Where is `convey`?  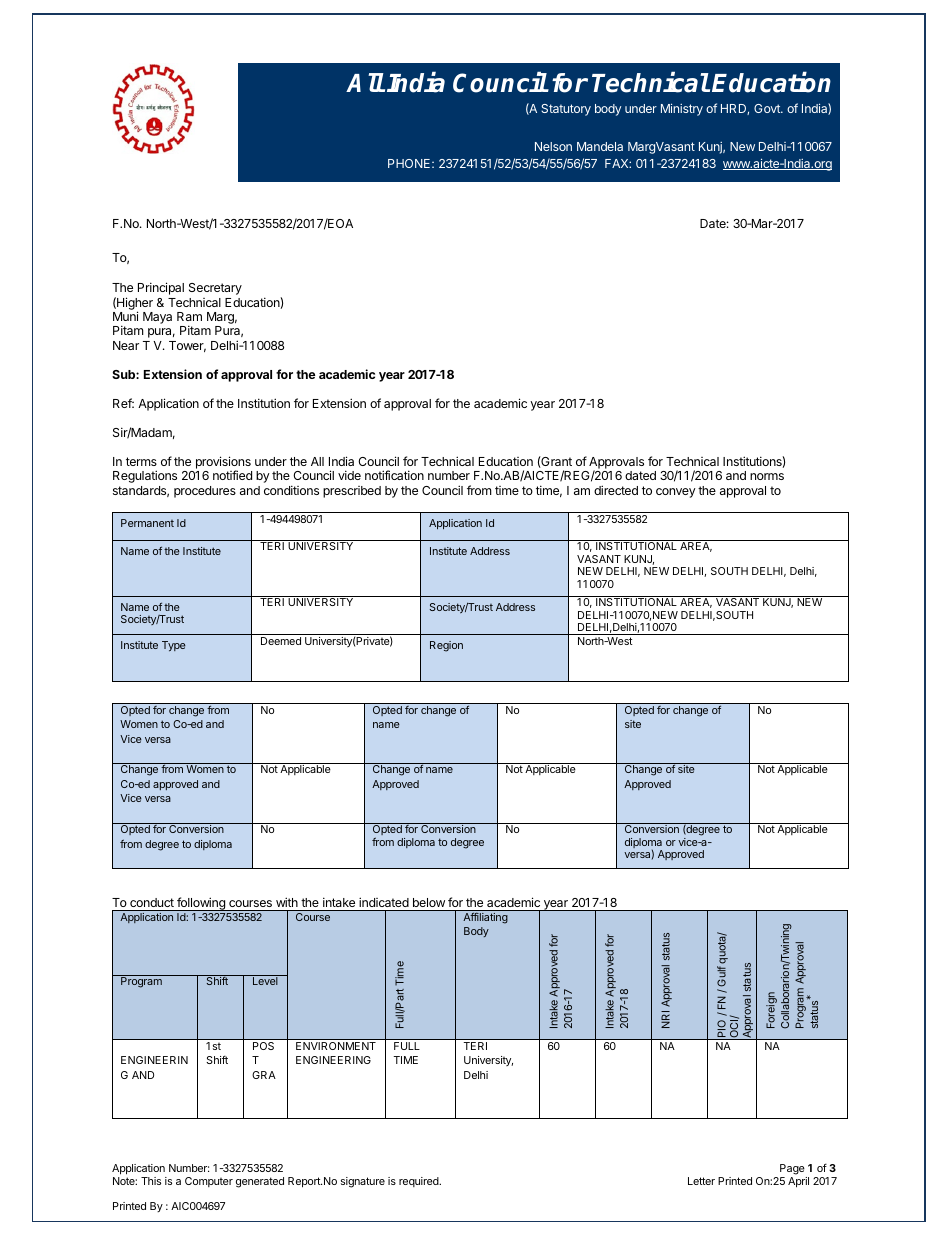
convey is located at coordinates (676, 493).
